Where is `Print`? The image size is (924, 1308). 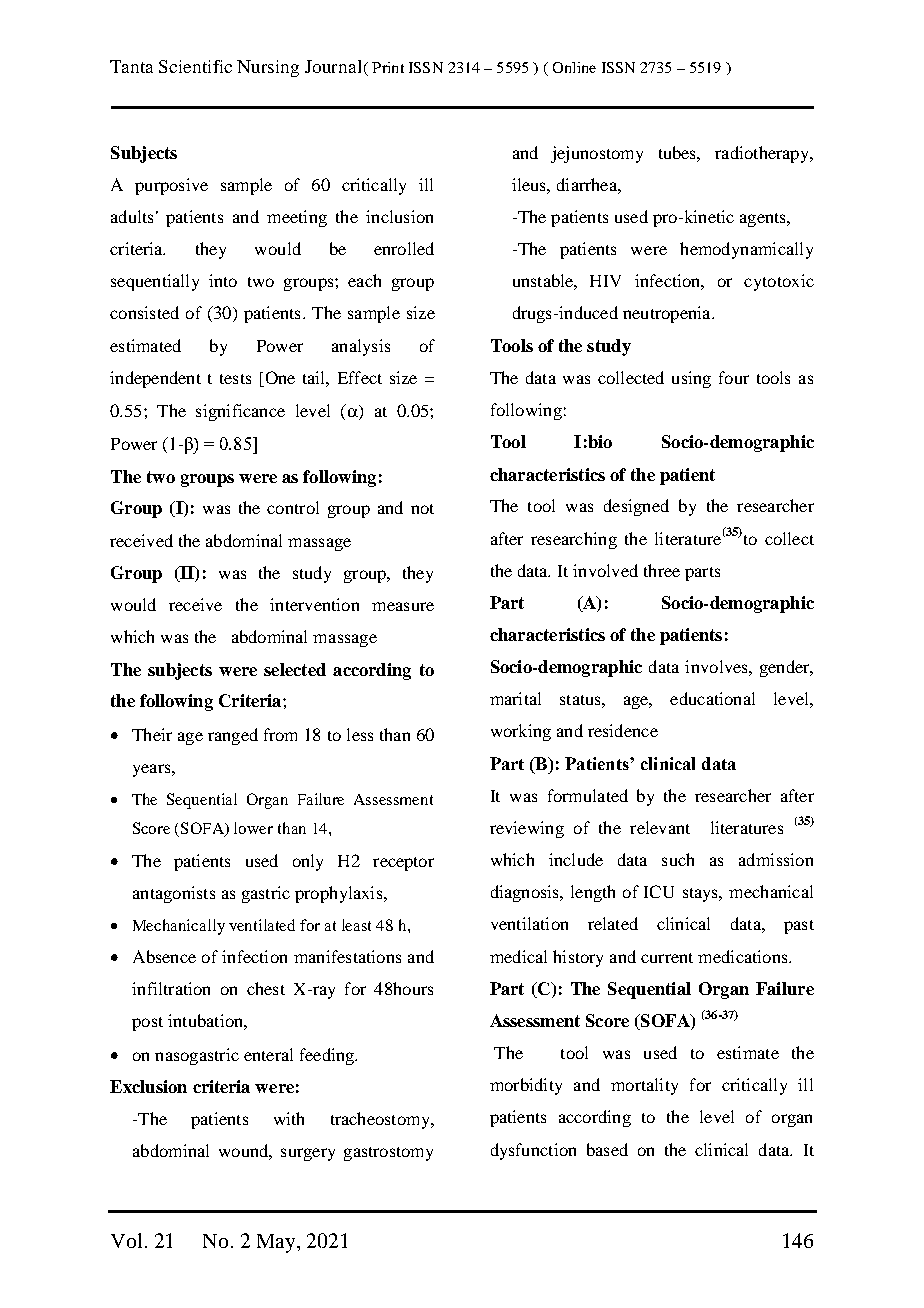
Print is located at coordinates (388, 67).
